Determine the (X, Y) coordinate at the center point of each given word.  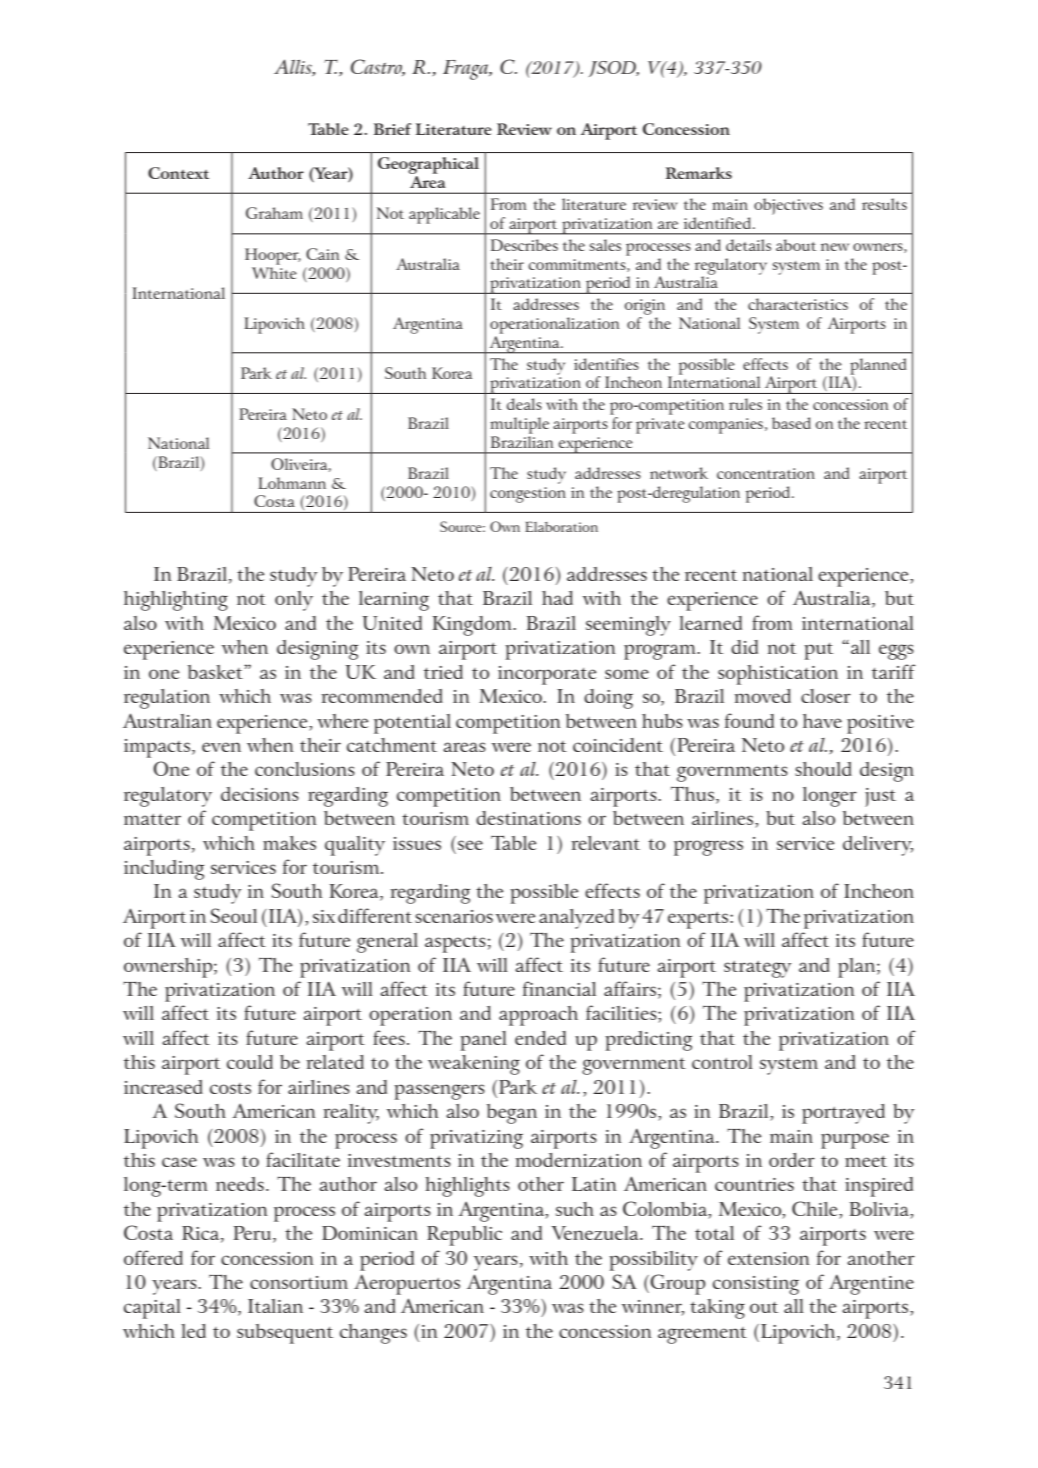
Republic (464, 1236)
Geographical (428, 167)
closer (826, 696)
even (221, 747)
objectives (788, 206)
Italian (275, 1306)
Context (178, 173)
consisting (756, 1285)
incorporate (547, 675)
